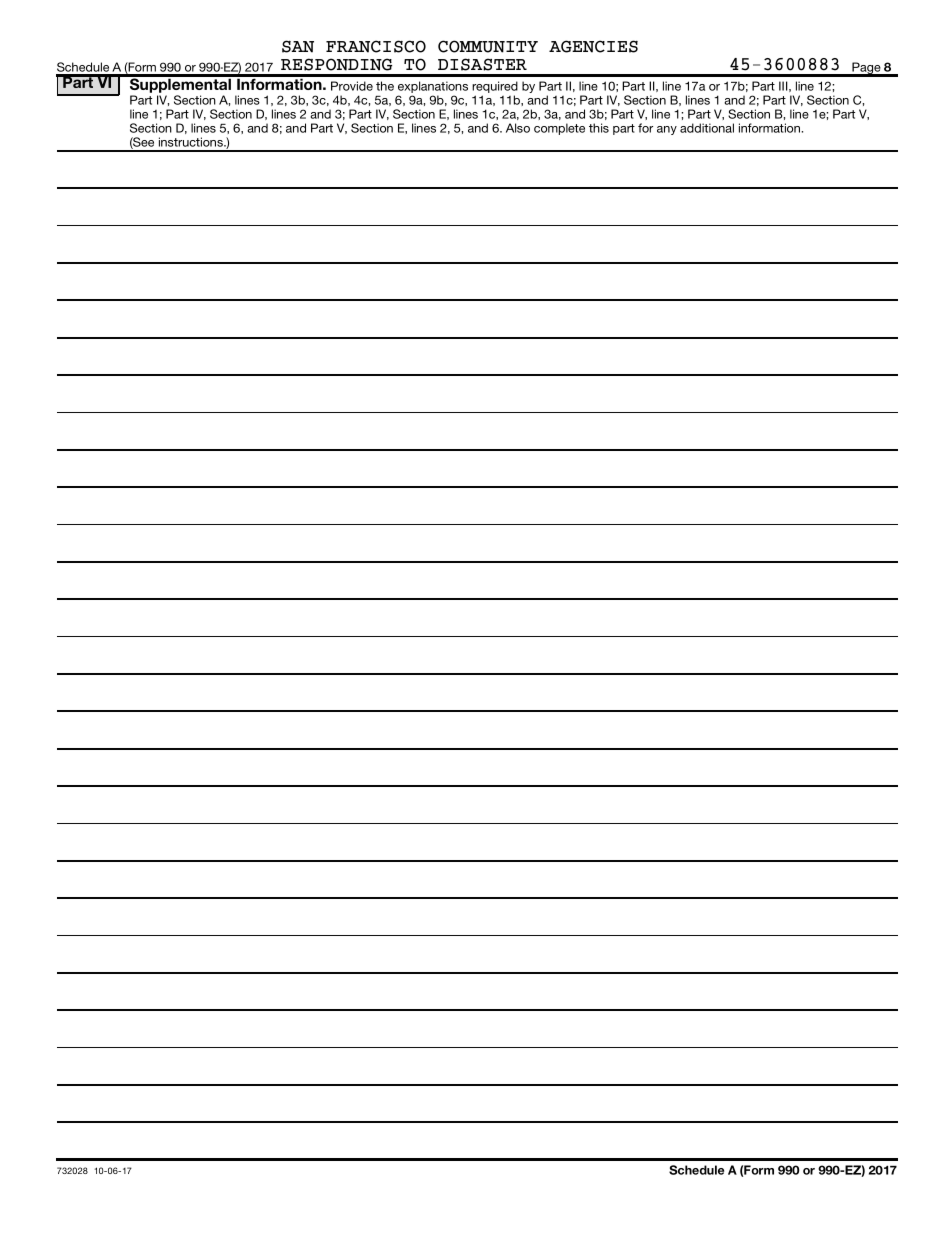  Describe the element at coordinates (559, 129) in the page. I see `complete` at that location.
